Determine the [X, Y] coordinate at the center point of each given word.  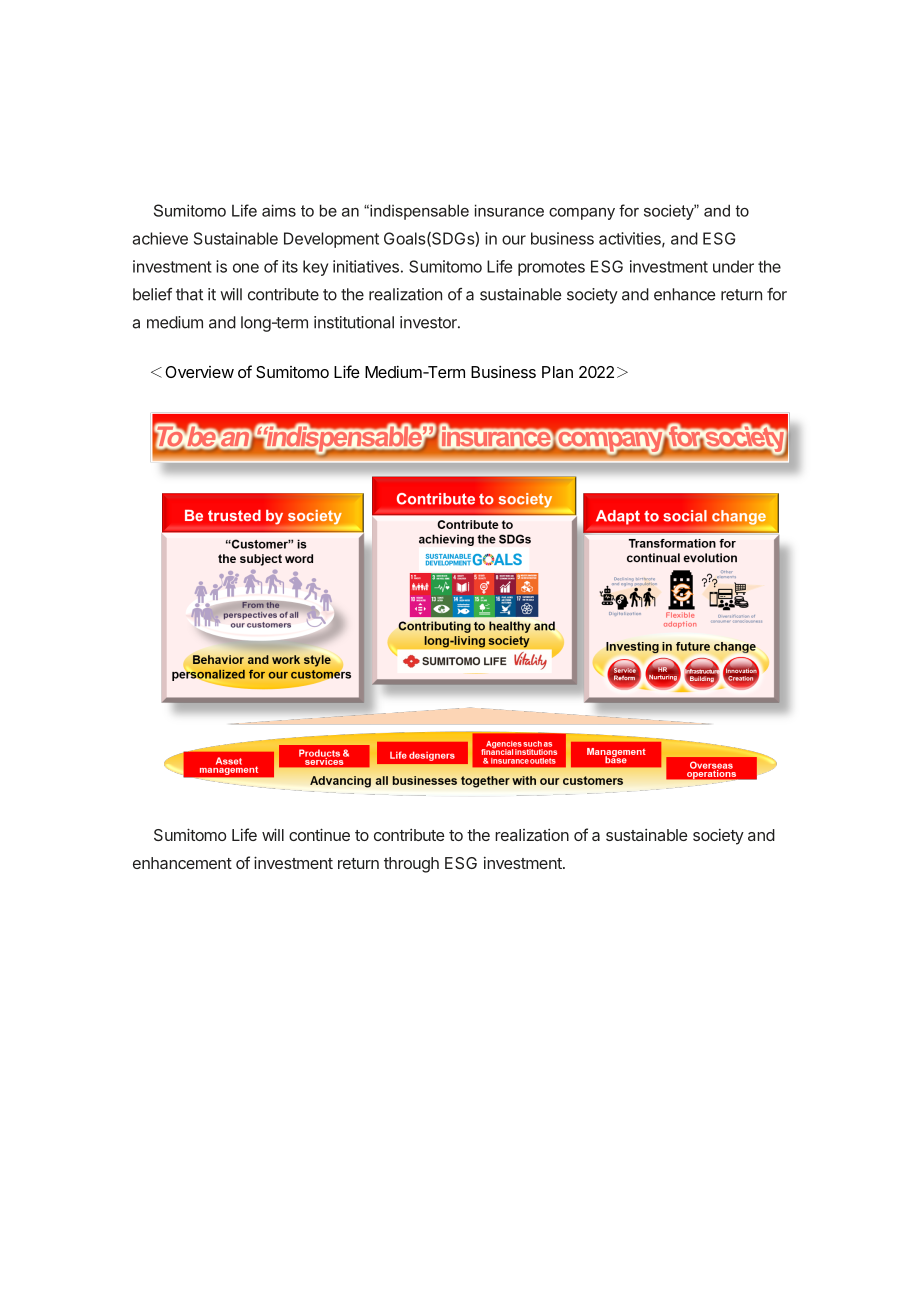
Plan [557, 372]
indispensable [418, 212]
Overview [199, 372]
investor [429, 322]
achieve [160, 238]
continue [319, 834]
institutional [354, 322]
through [411, 865]
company [582, 214]
